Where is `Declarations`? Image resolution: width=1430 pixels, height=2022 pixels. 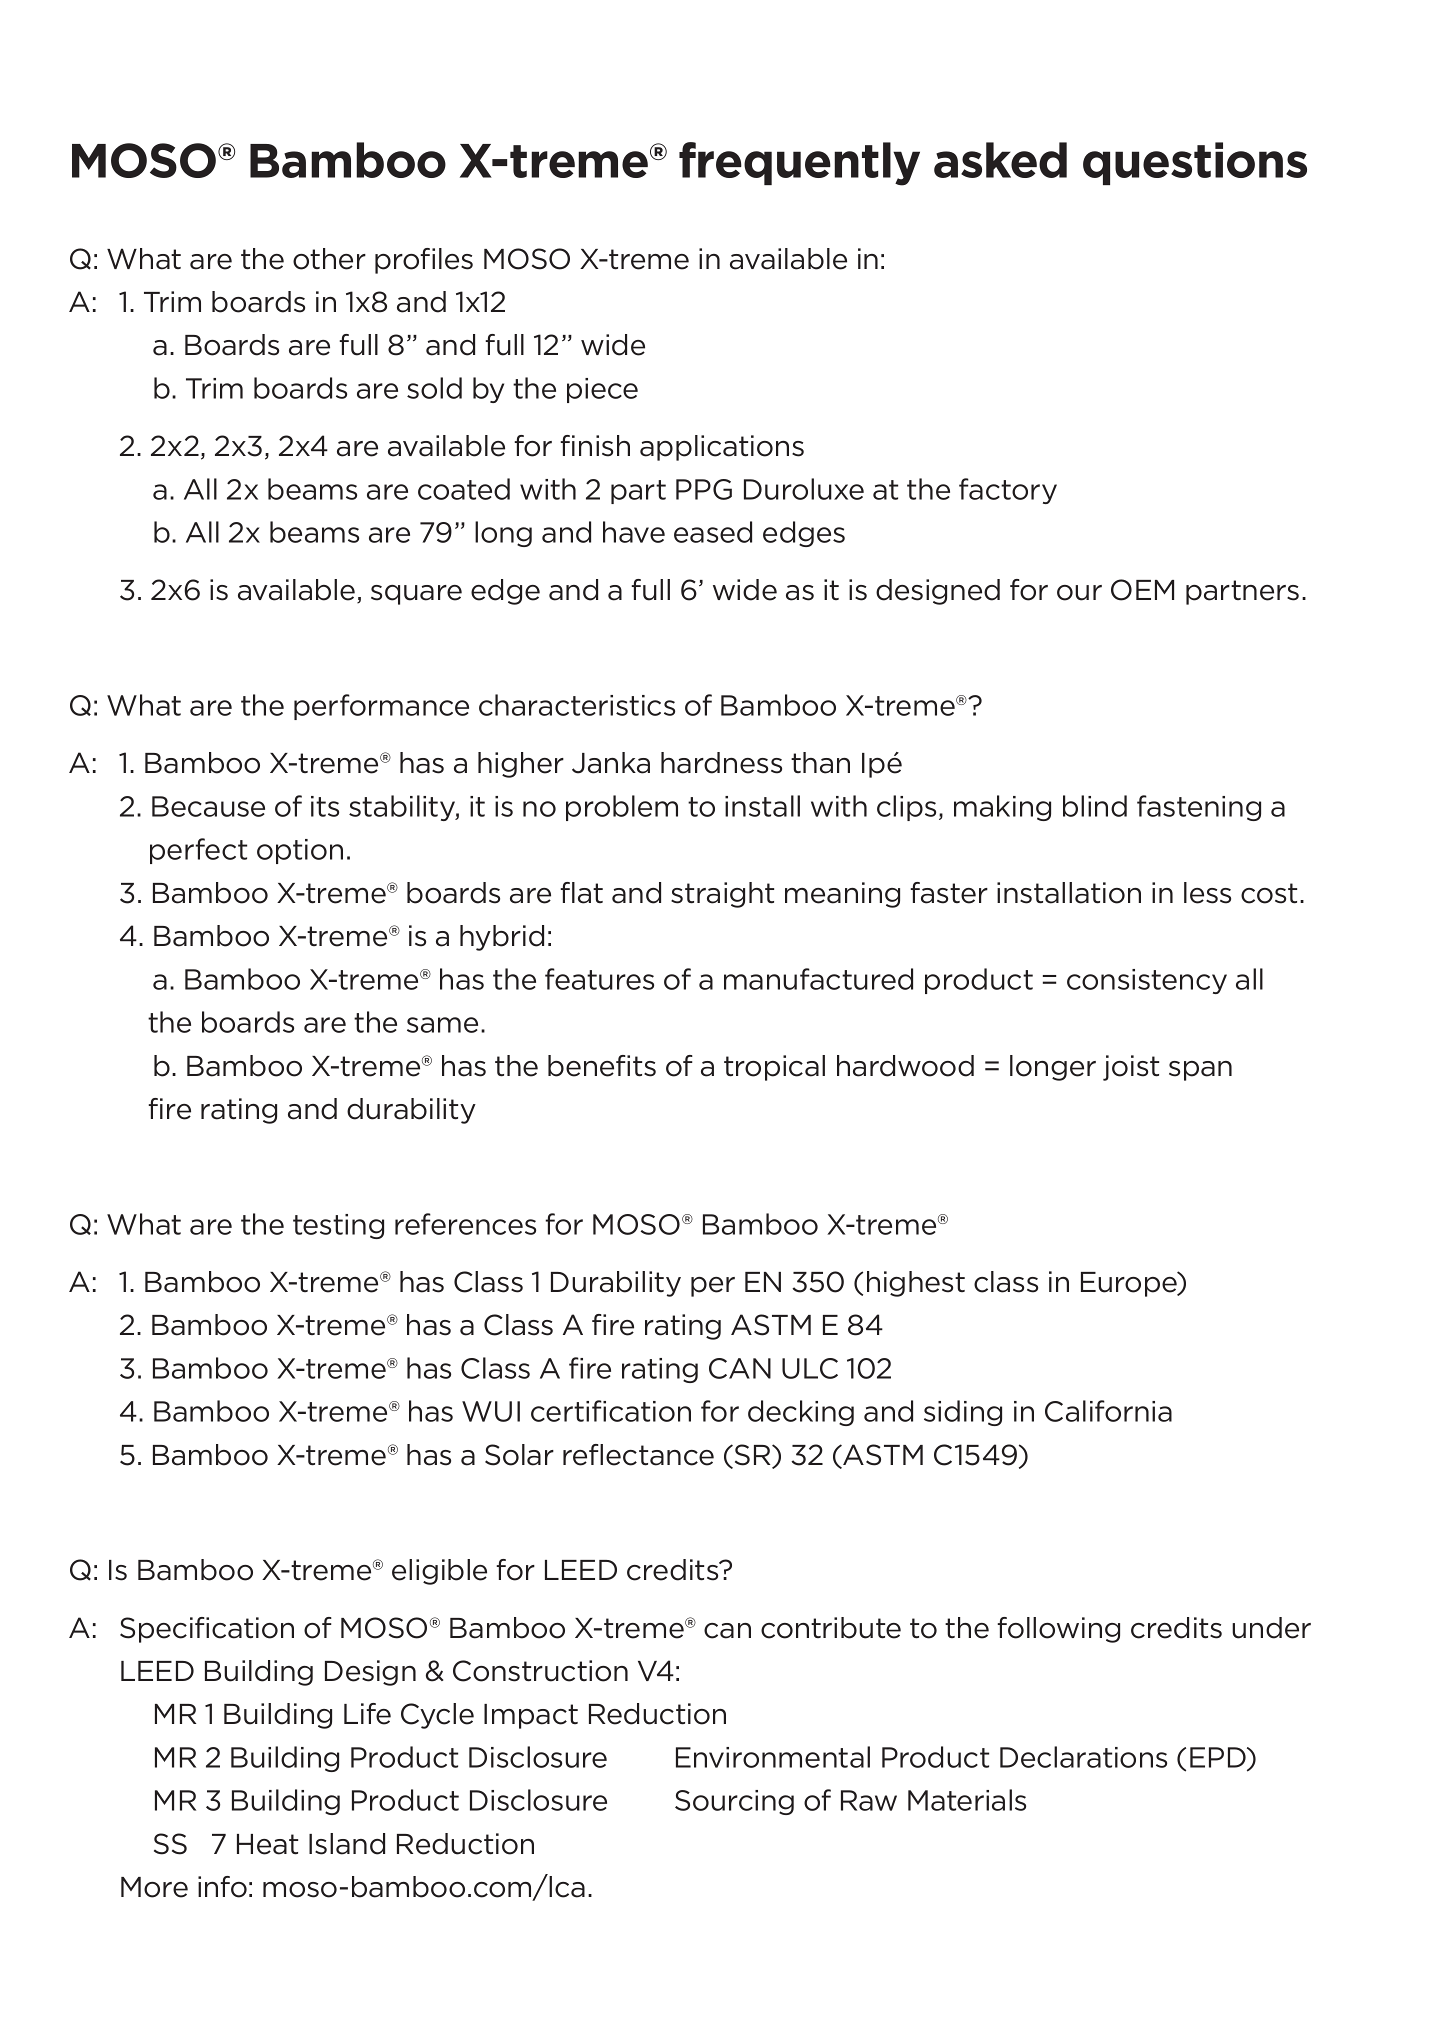
Declarations is located at coordinates (1083, 1757).
